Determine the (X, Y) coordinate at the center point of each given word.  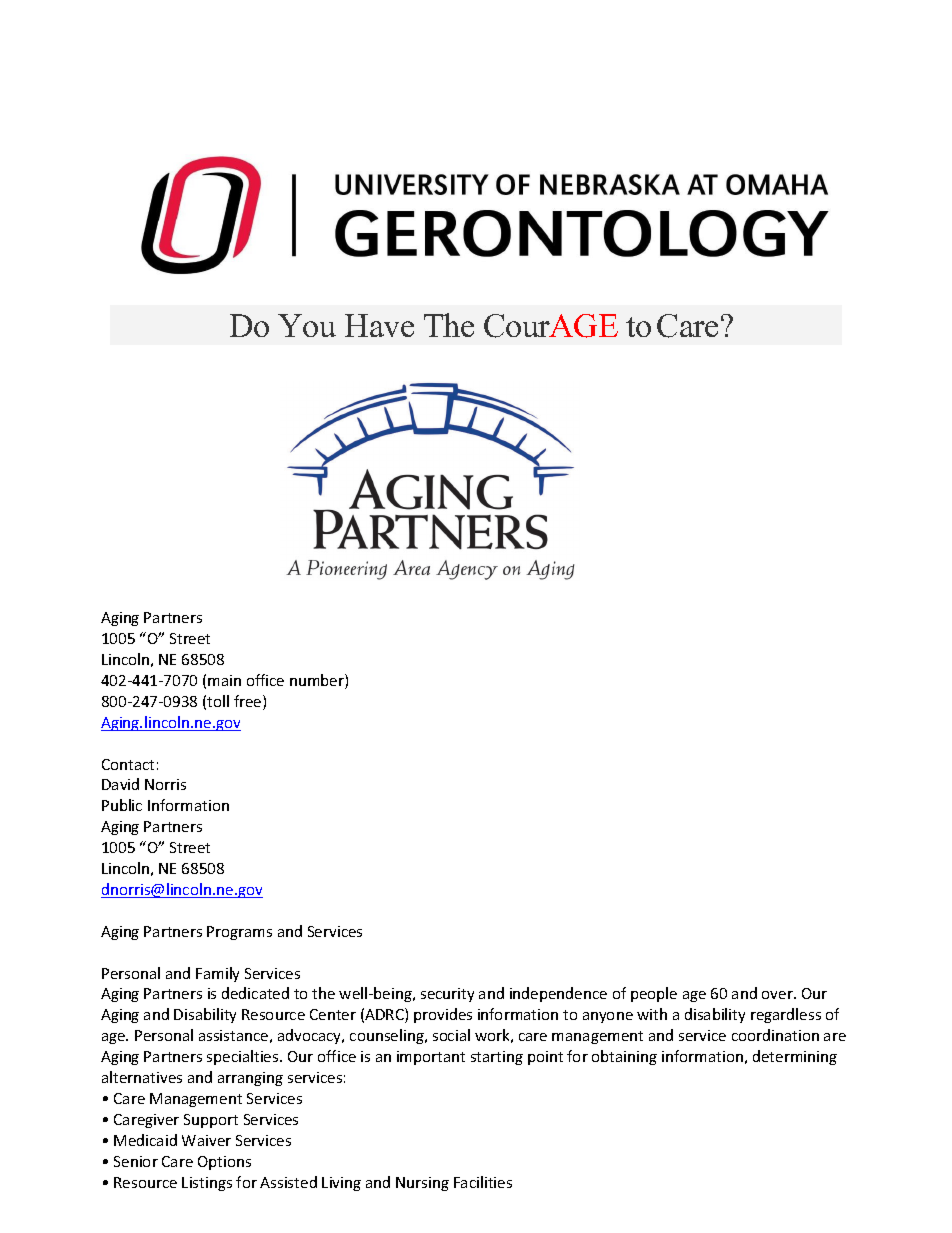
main (224, 680)
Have (379, 325)
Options (224, 1163)
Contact (128, 764)
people (654, 994)
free (249, 702)
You (307, 325)
